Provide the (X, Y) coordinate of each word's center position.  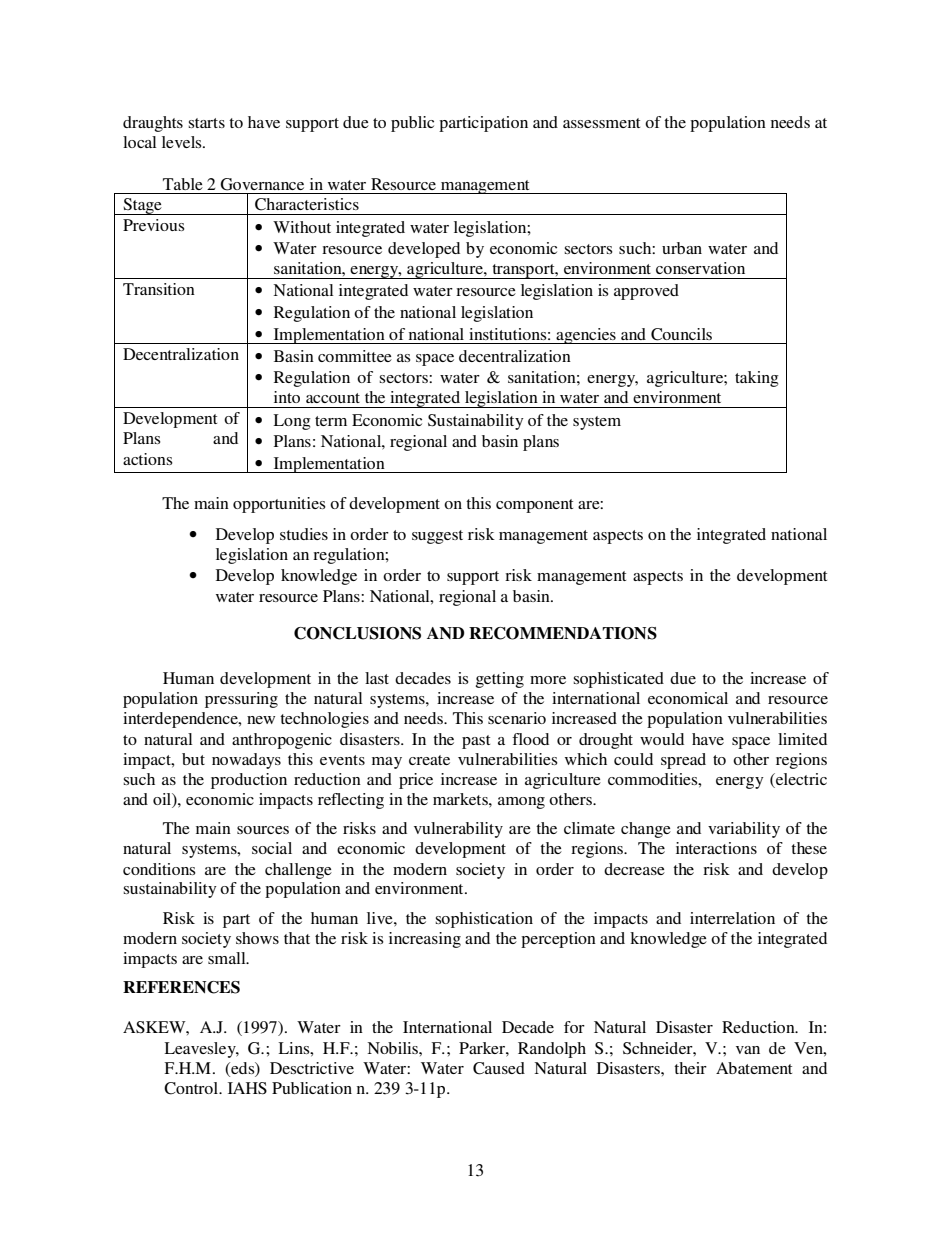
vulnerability (458, 830)
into (287, 397)
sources (263, 830)
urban (682, 248)
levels (183, 142)
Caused (499, 1068)
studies (304, 534)
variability (744, 830)
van (748, 1050)
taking (757, 379)
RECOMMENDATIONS (563, 633)
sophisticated (618, 680)
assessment (601, 123)
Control (192, 1088)
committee (355, 356)
